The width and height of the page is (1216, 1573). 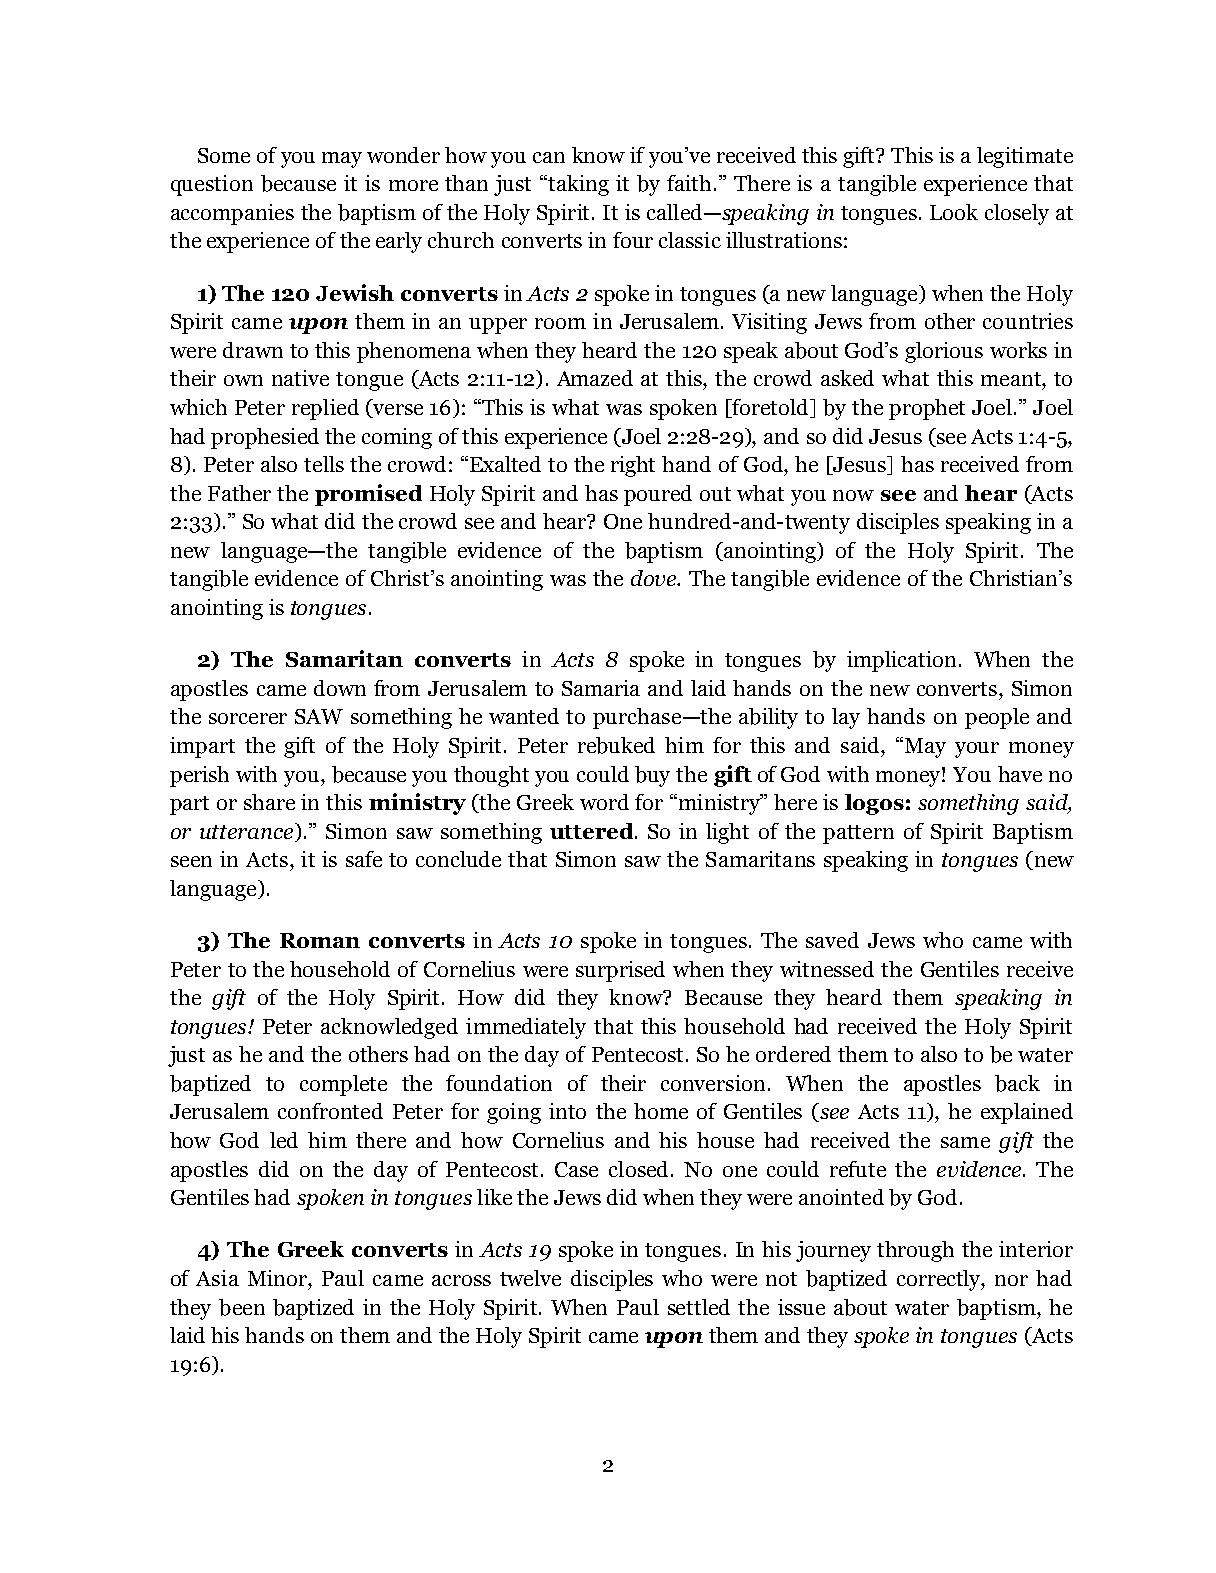 What do you see at coordinates (616, 745) in the page?
I see `rebuked` at bounding box center [616, 745].
